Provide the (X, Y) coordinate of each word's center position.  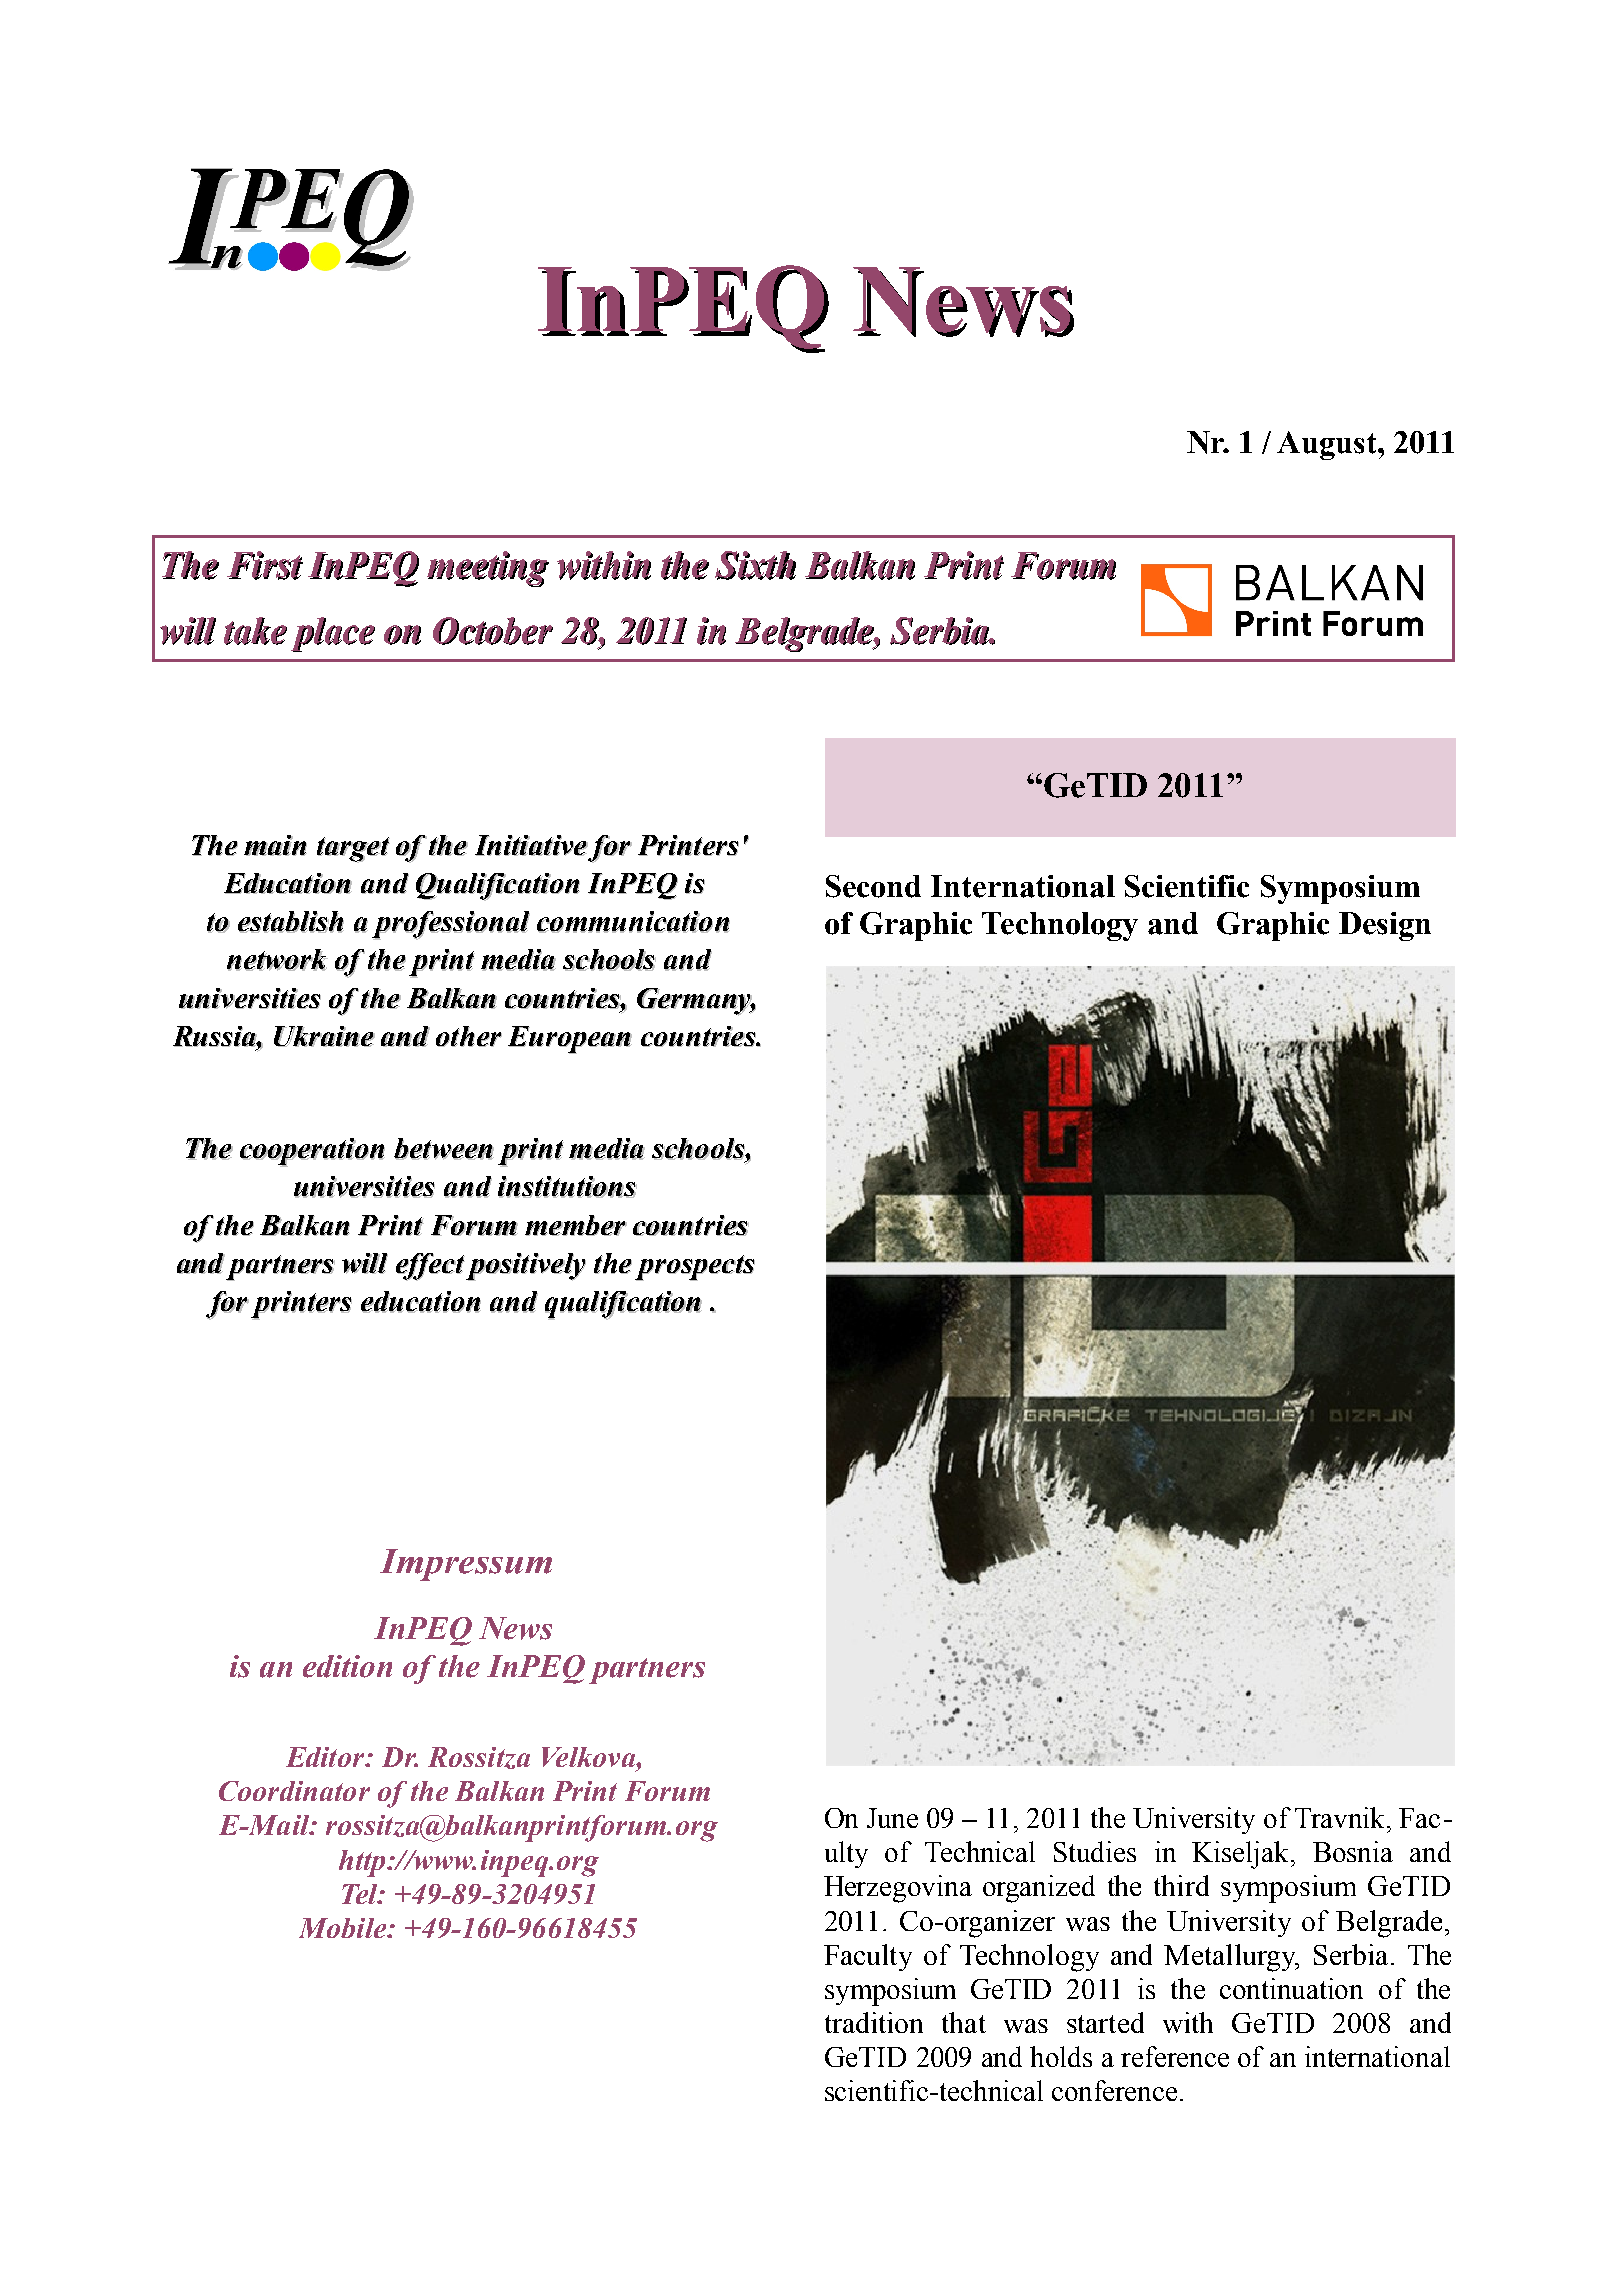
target (353, 850)
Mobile (343, 1928)
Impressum (466, 1565)
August (1328, 445)
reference (1175, 2056)
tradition (874, 2022)
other (469, 1036)
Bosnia (1353, 1851)
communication (633, 922)
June (892, 1818)
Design (1385, 926)
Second (873, 886)
